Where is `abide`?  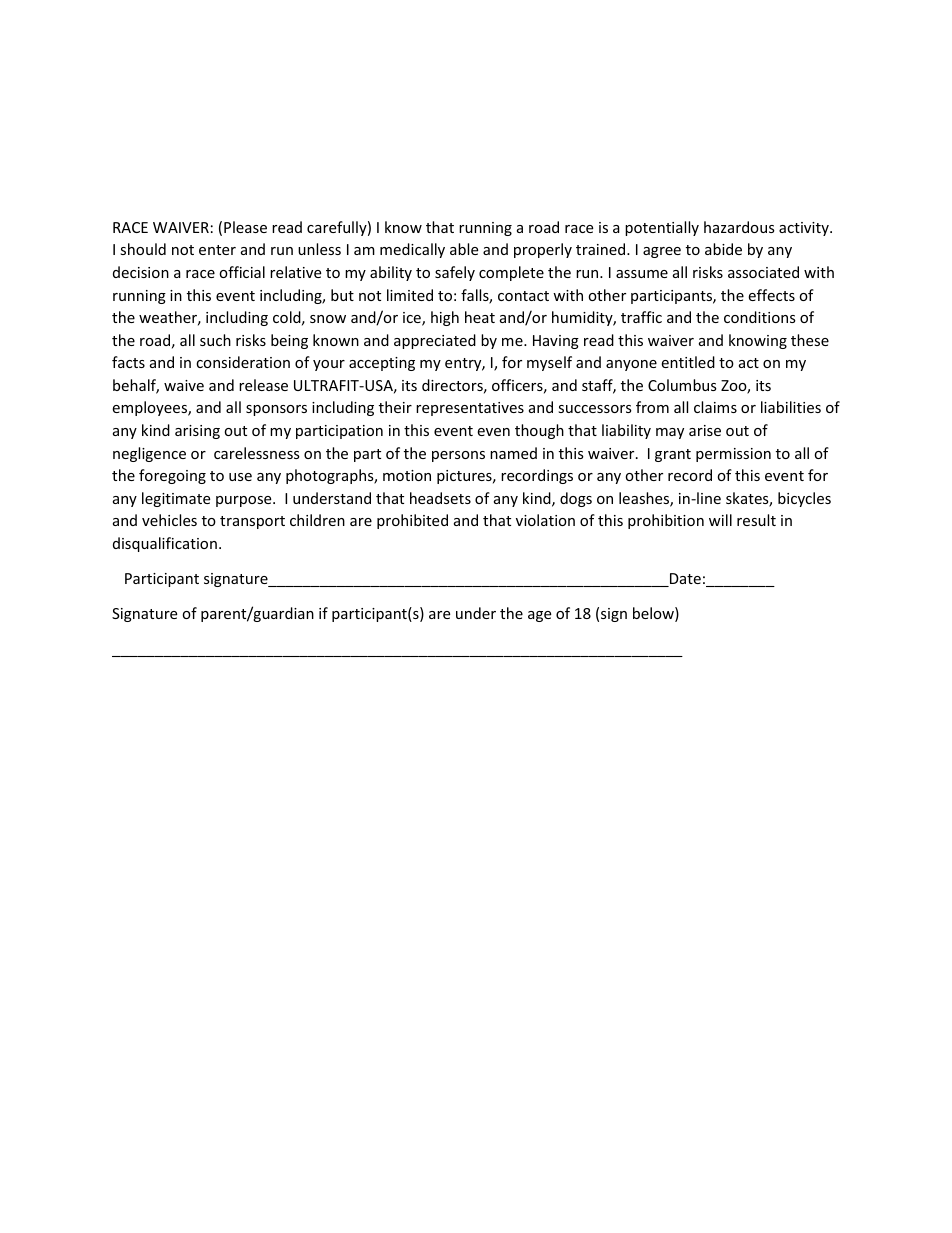
abide is located at coordinates (723, 249).
